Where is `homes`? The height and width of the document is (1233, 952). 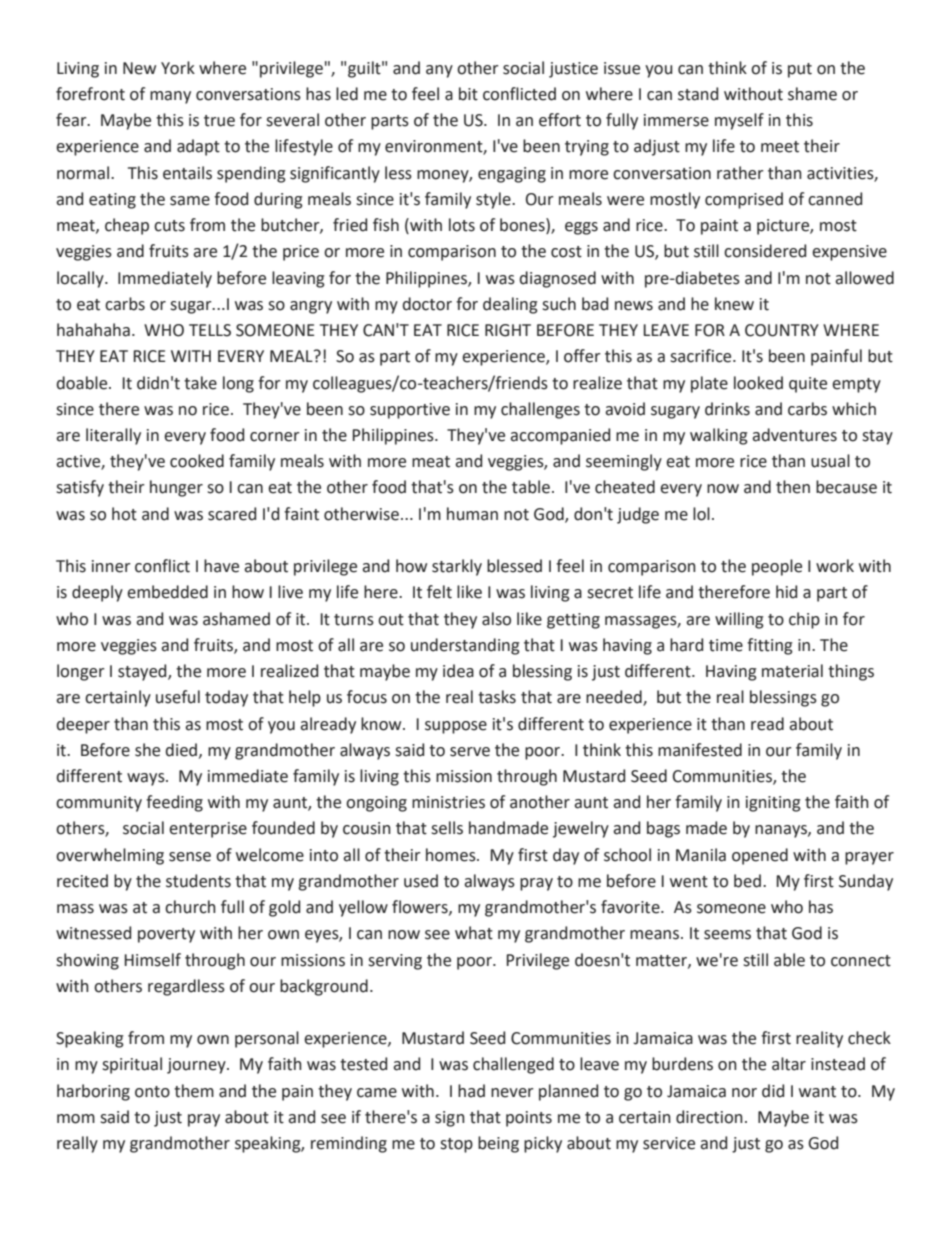 homes is located at coordinates (452, 855).
